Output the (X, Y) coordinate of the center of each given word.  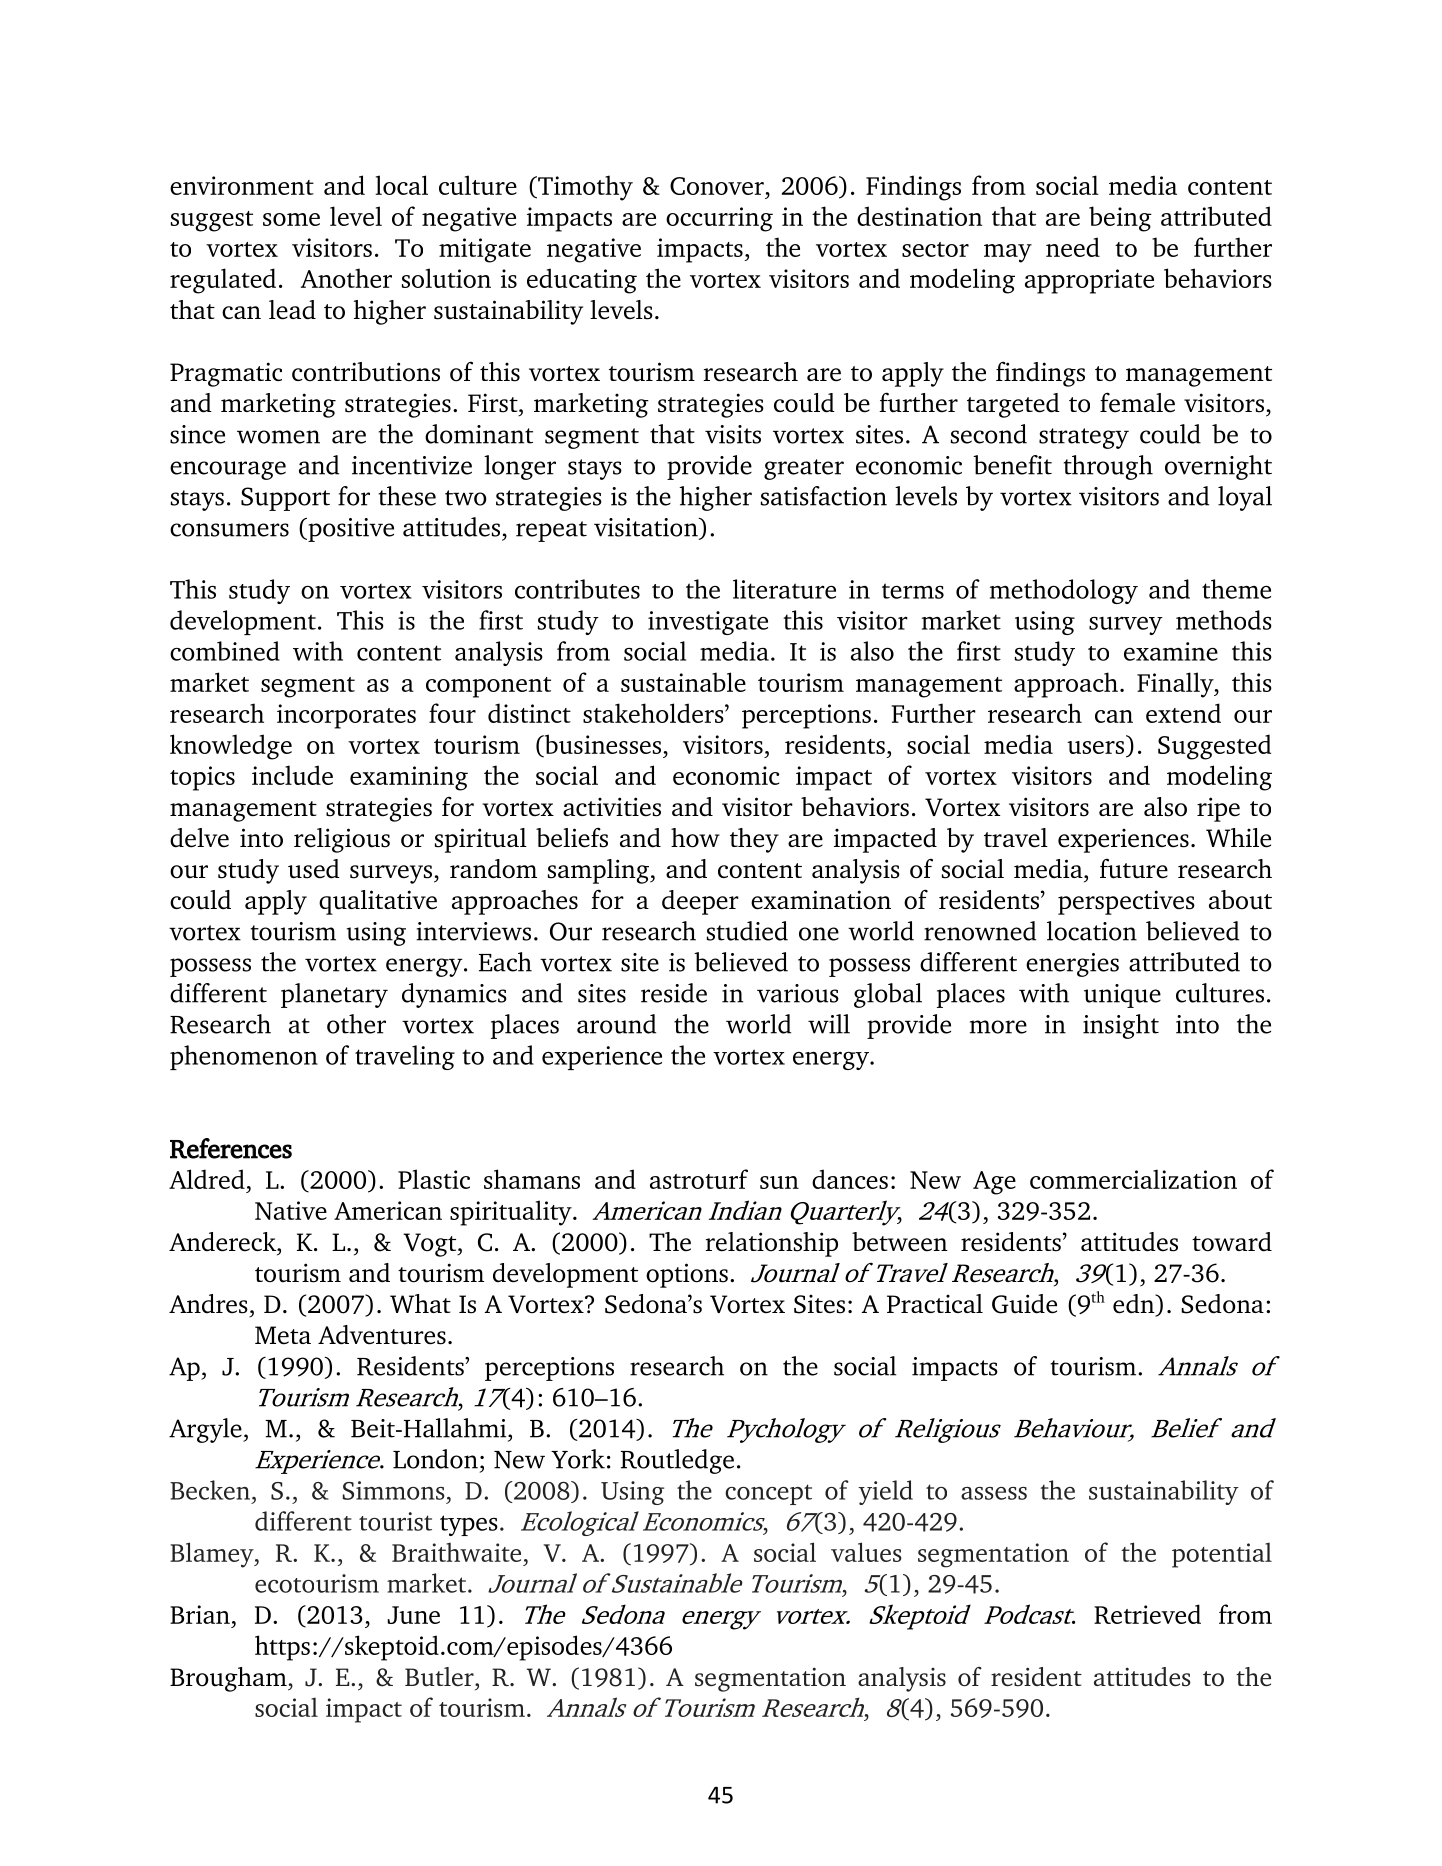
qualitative (378, 902)
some (291, 219)
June (414, 1615)
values (866, 1552)
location (1092, 931)
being (1120, 219)
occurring (719, 219)
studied (747, 931)
